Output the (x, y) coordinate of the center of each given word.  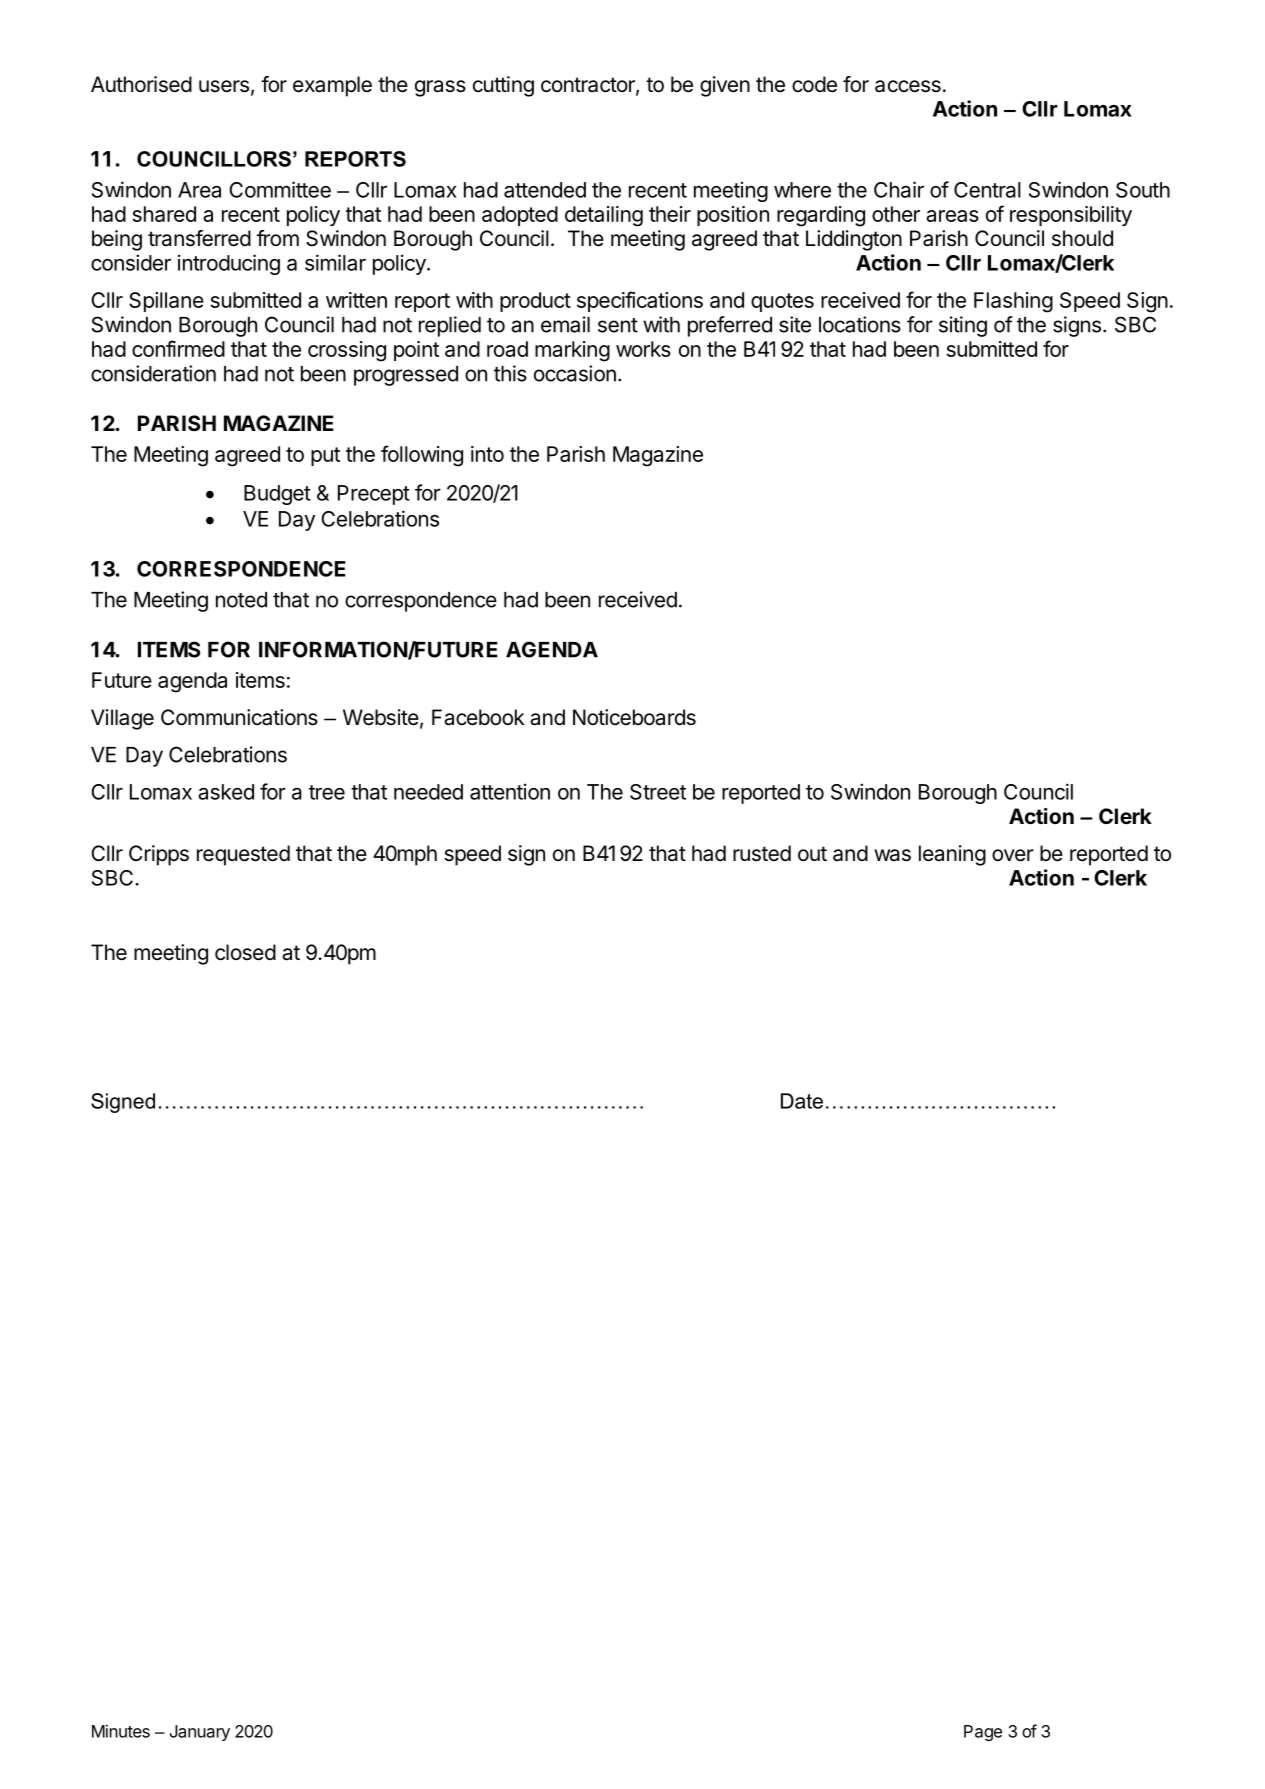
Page (983, 1733)
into (487, 454)
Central (987, 190)
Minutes (121, 1731)
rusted (762, 853)
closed (245, 952)
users (224, 86)
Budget (277, 495)
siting (963, 326)
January (200, 1733)
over (1013, 855)
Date (802, 1101)
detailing (604, 216)
